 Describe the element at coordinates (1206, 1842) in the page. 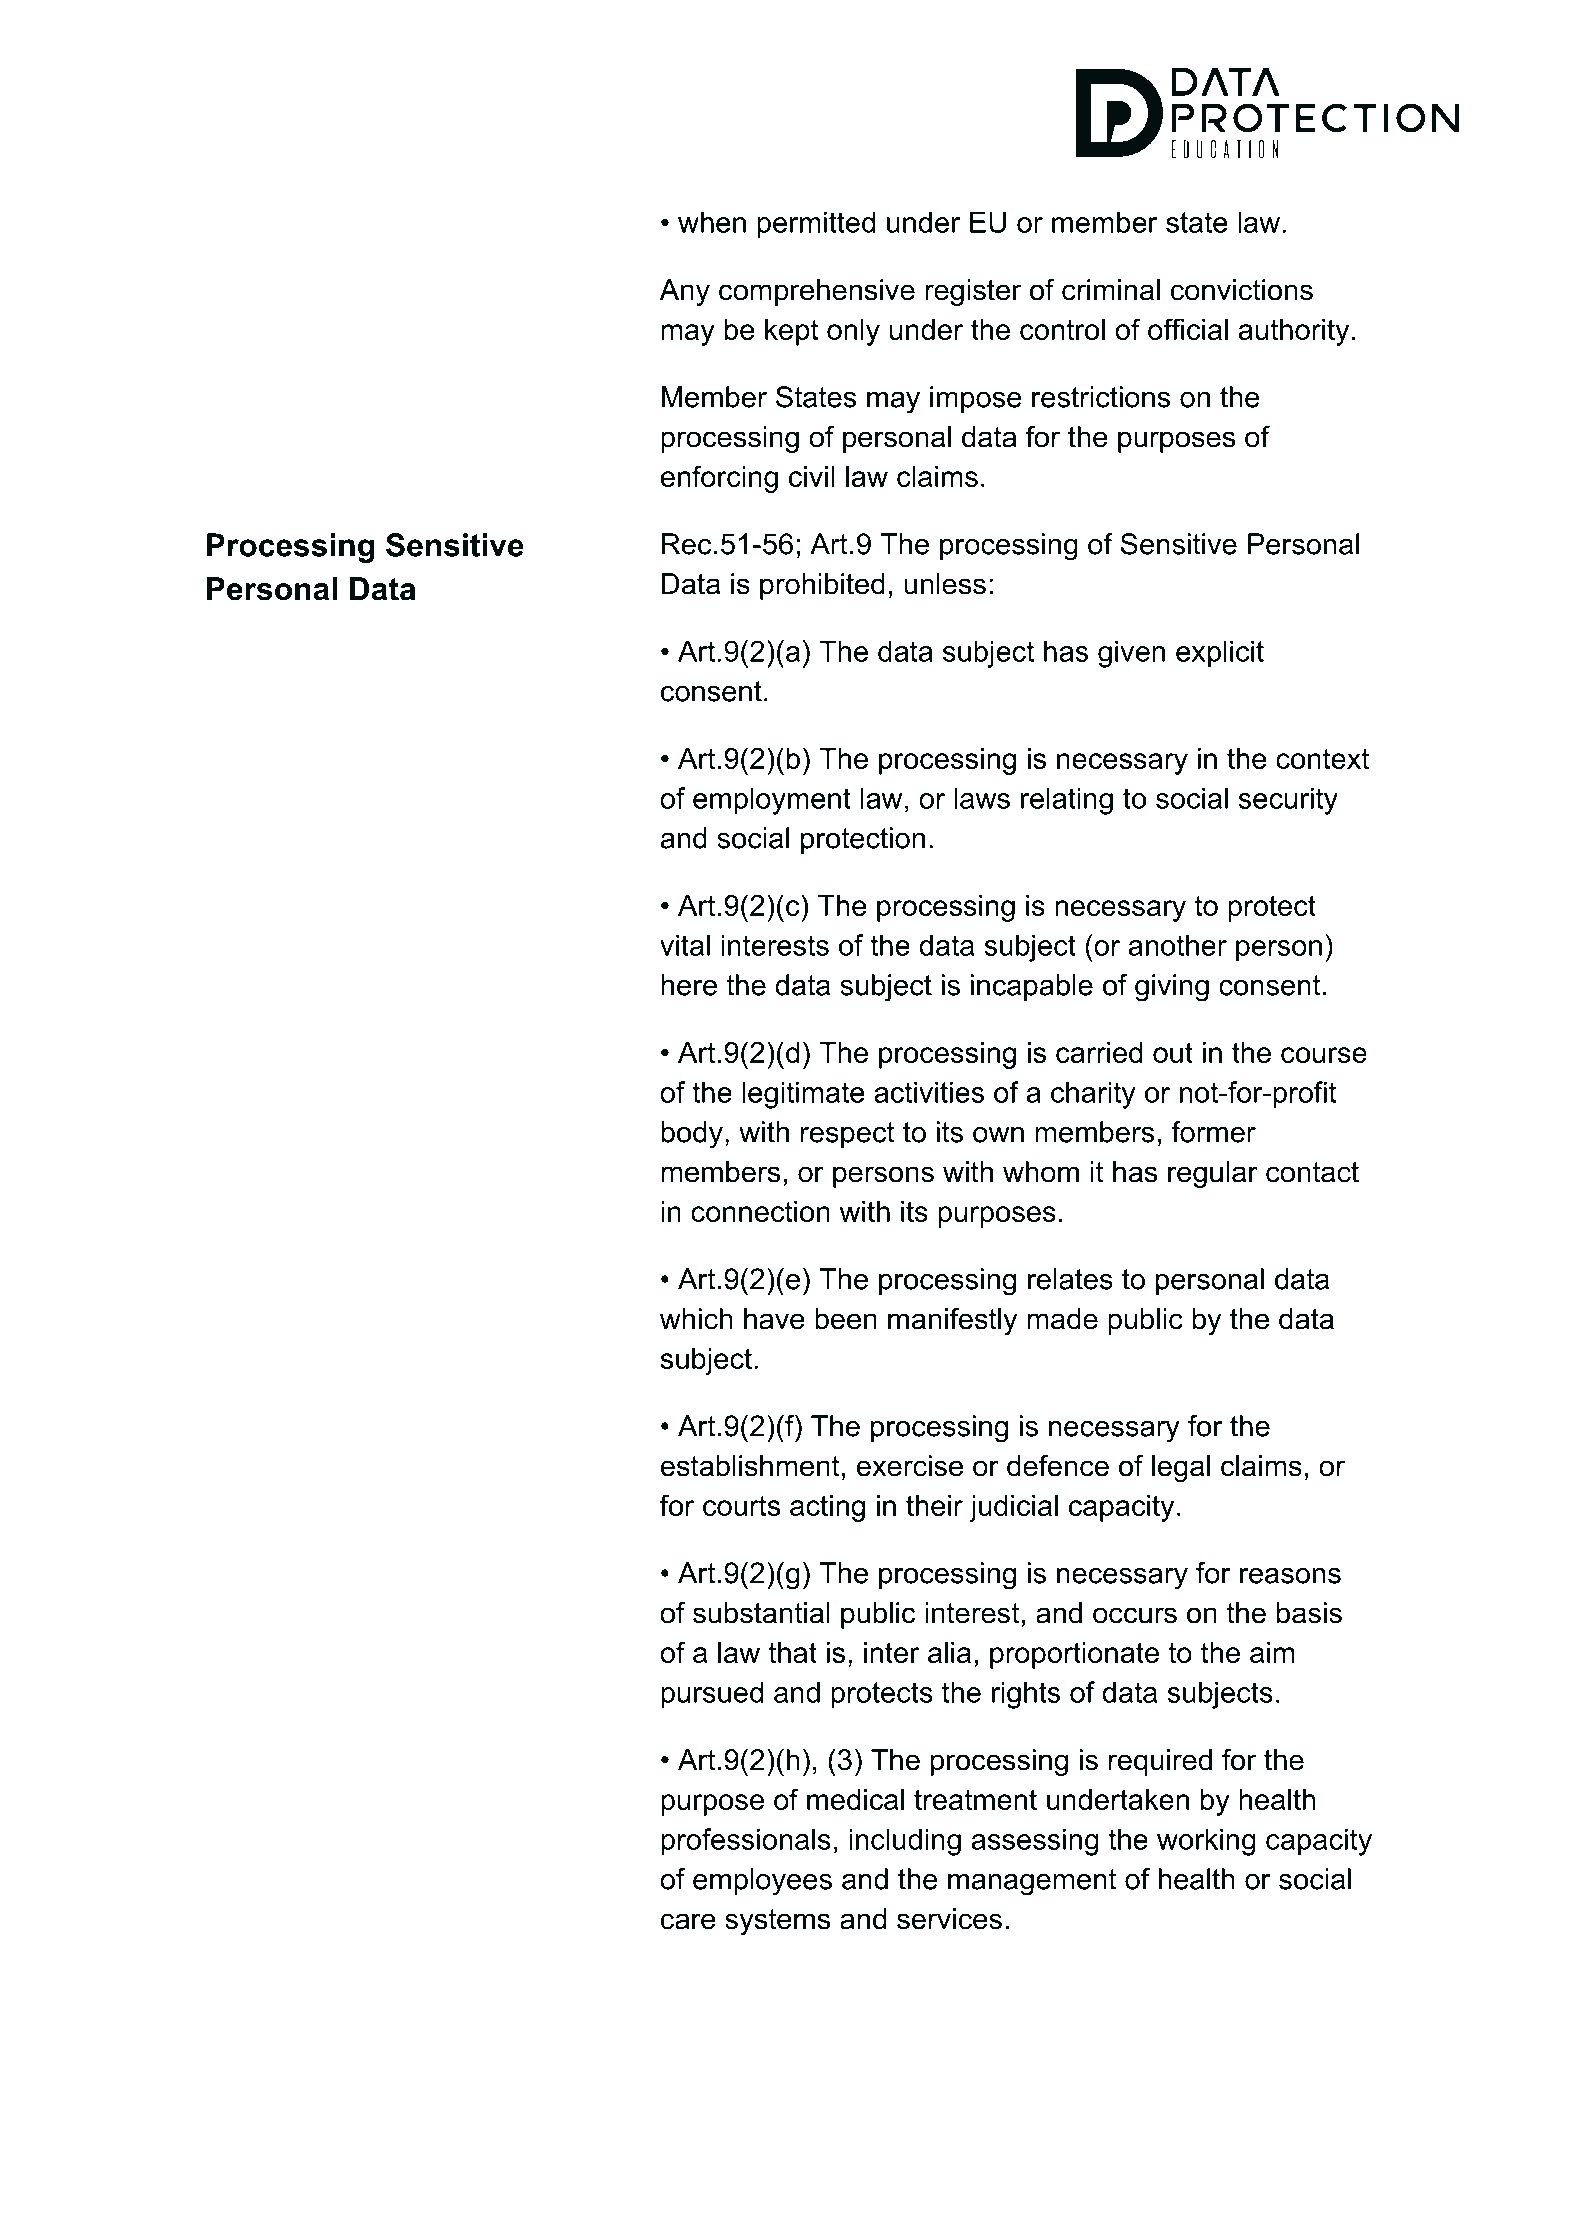

I see `working` at that location.
